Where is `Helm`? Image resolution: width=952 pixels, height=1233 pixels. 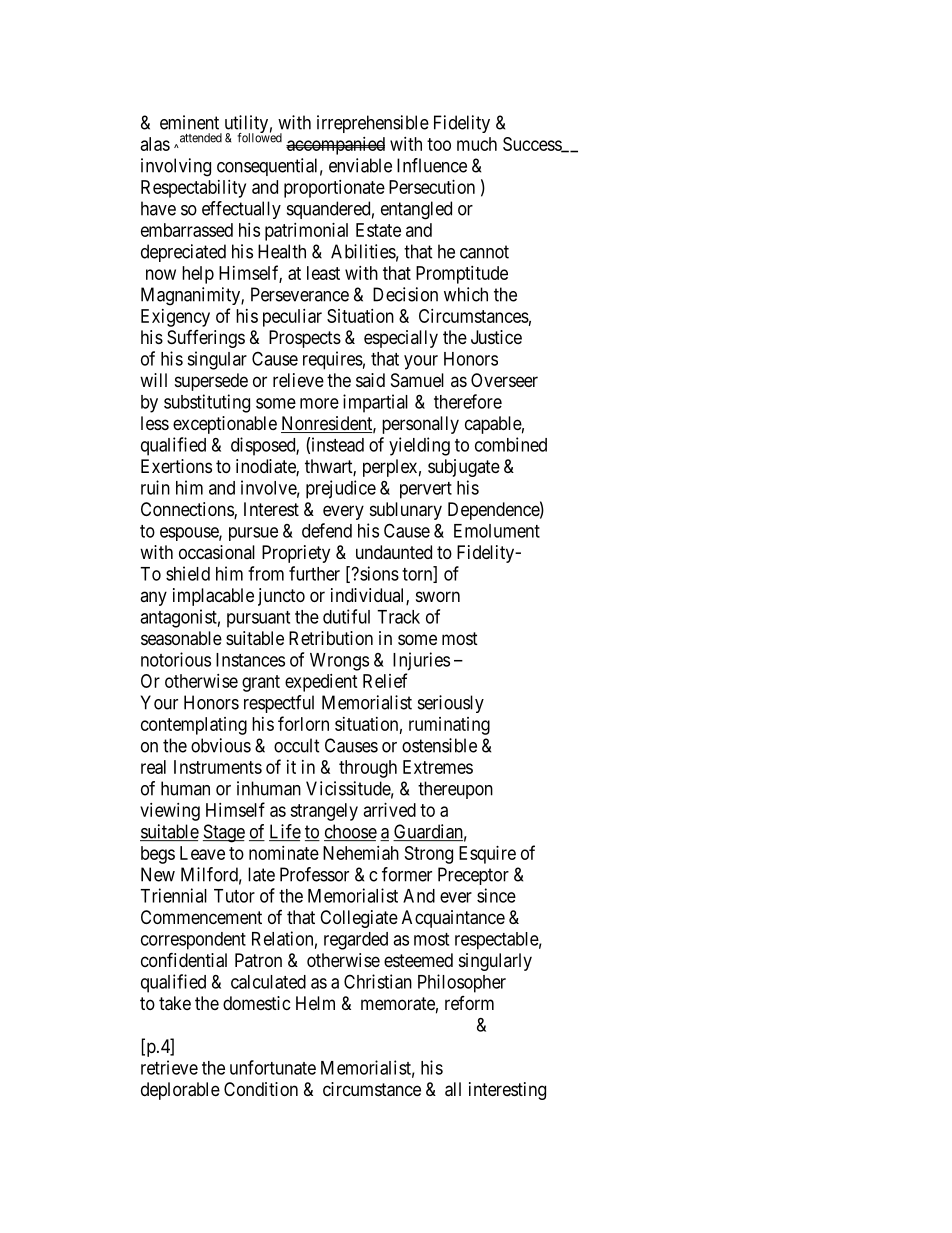 Helm is located at coordinates (315, 1003).
